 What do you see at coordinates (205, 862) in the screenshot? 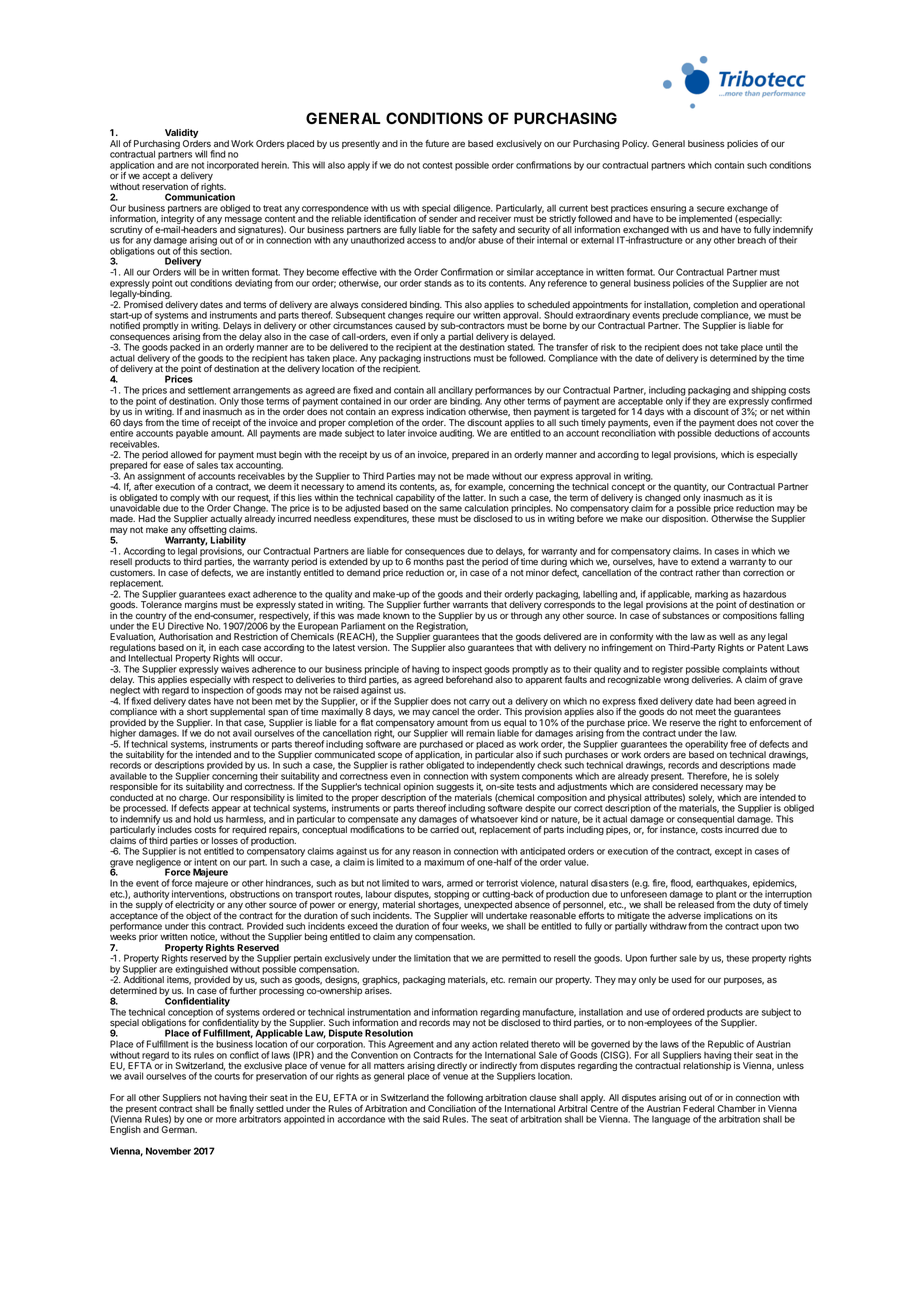
I see `intent` at bounding box center [205, 862].
